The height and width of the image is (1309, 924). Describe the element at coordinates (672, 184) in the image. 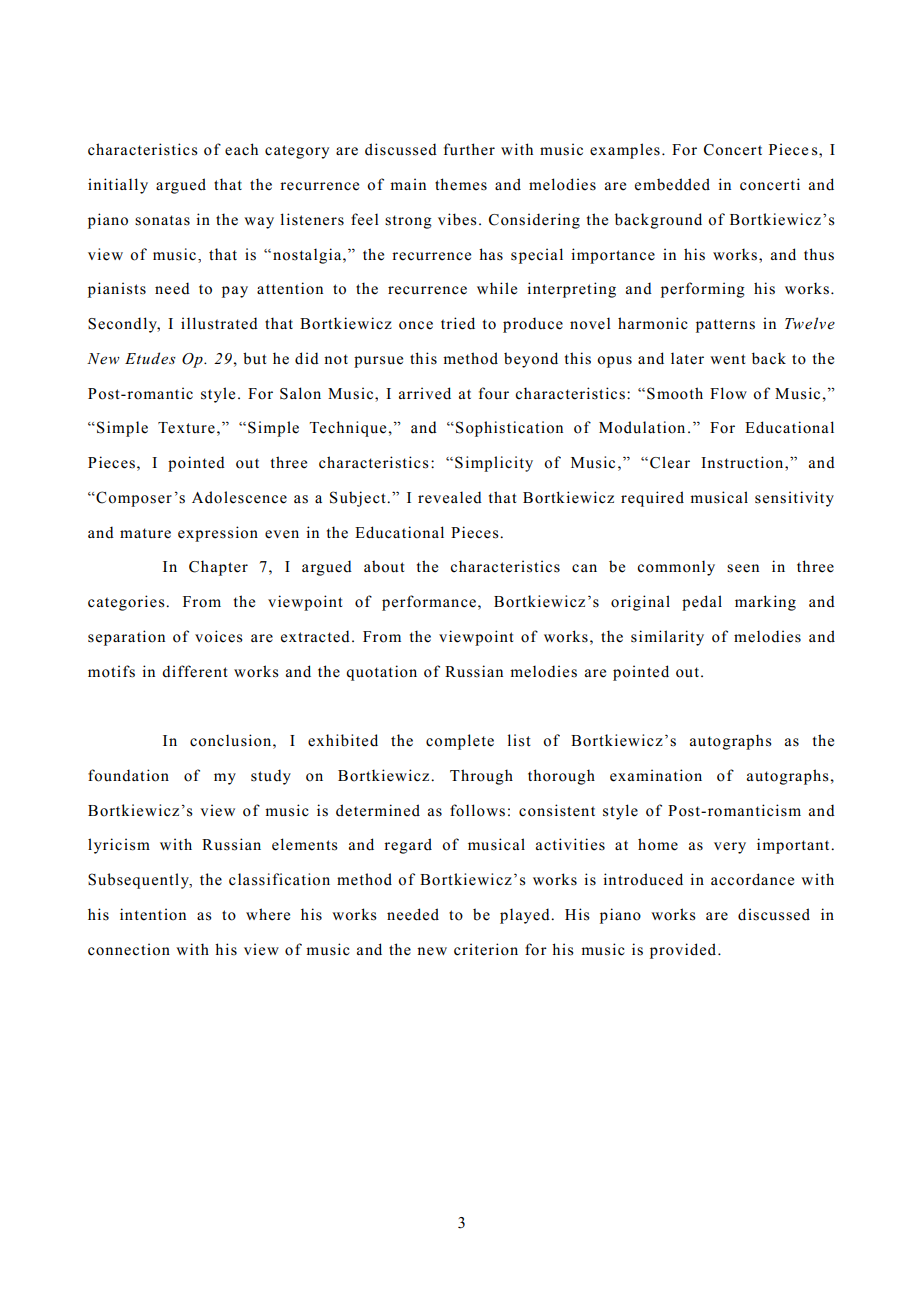

I see `embedded` at that location.
